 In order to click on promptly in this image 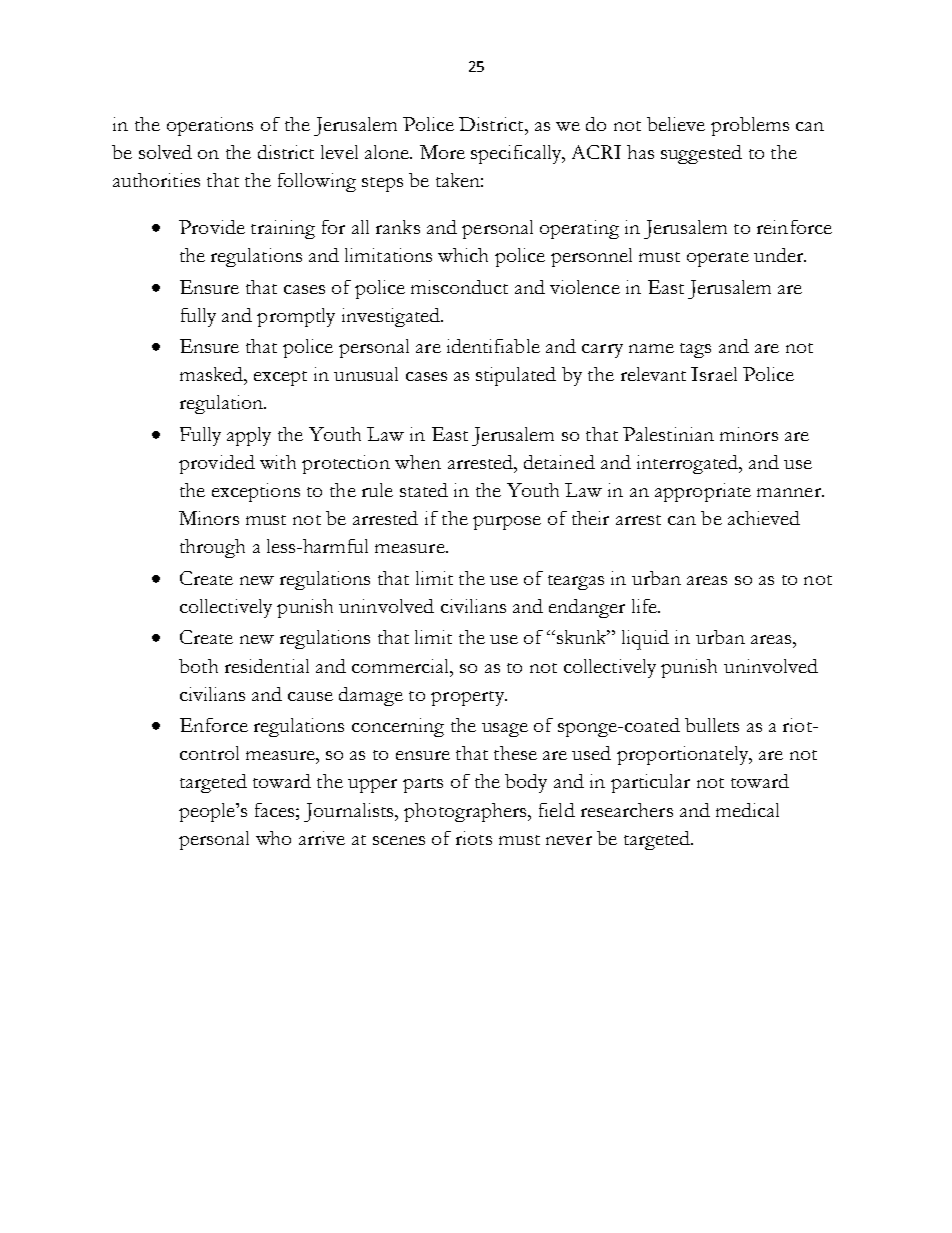, I will do `click(296, 317)`.
